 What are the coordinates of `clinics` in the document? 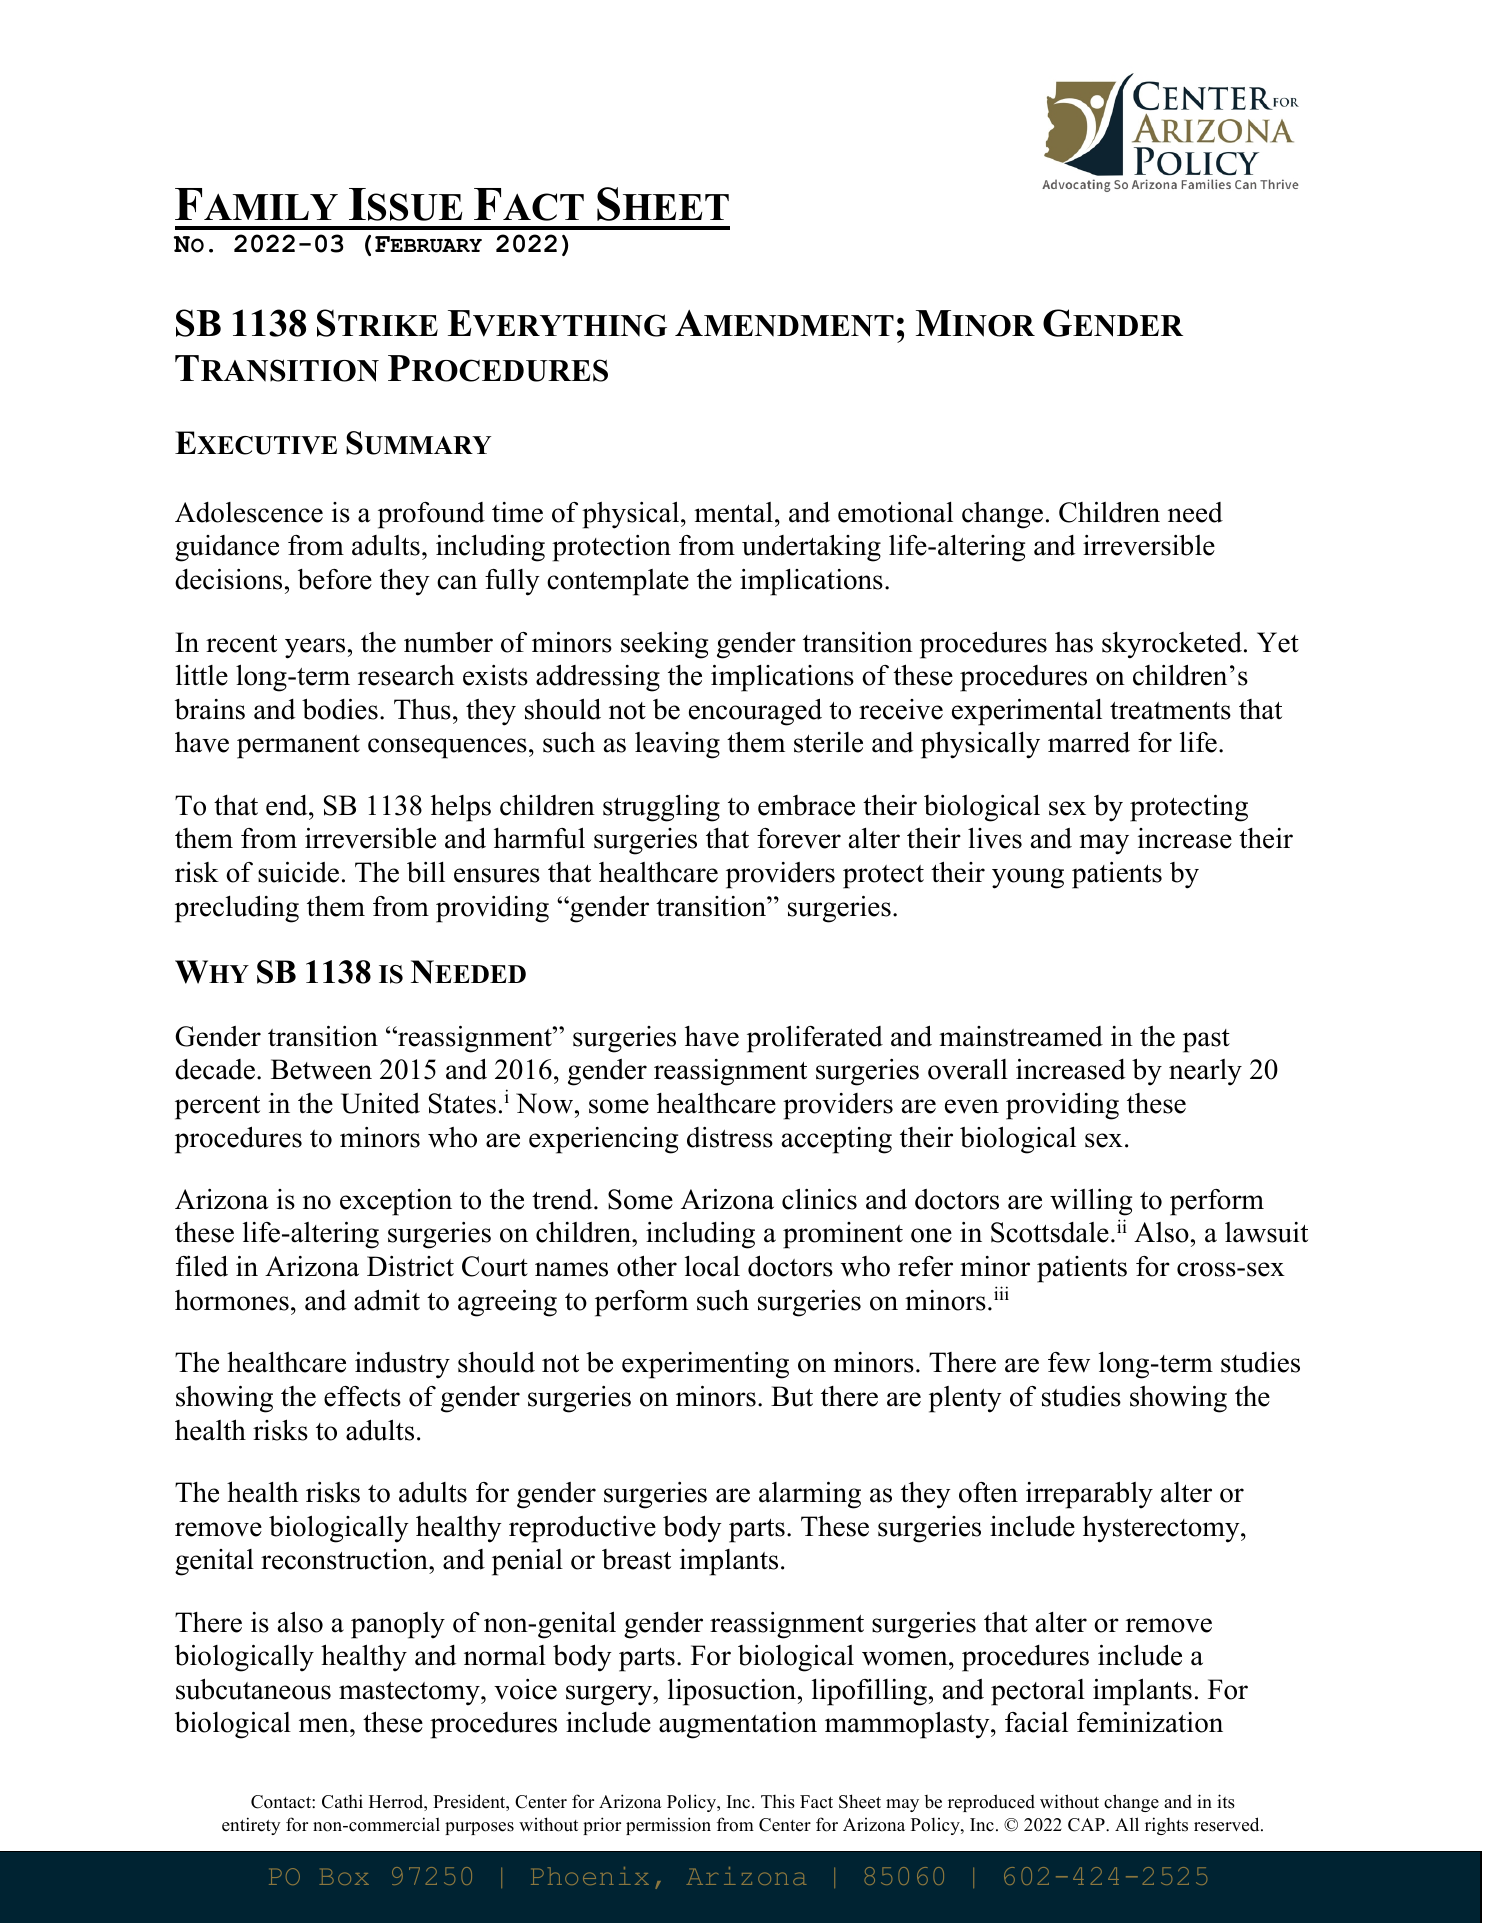 It's located at (819, 1199).
